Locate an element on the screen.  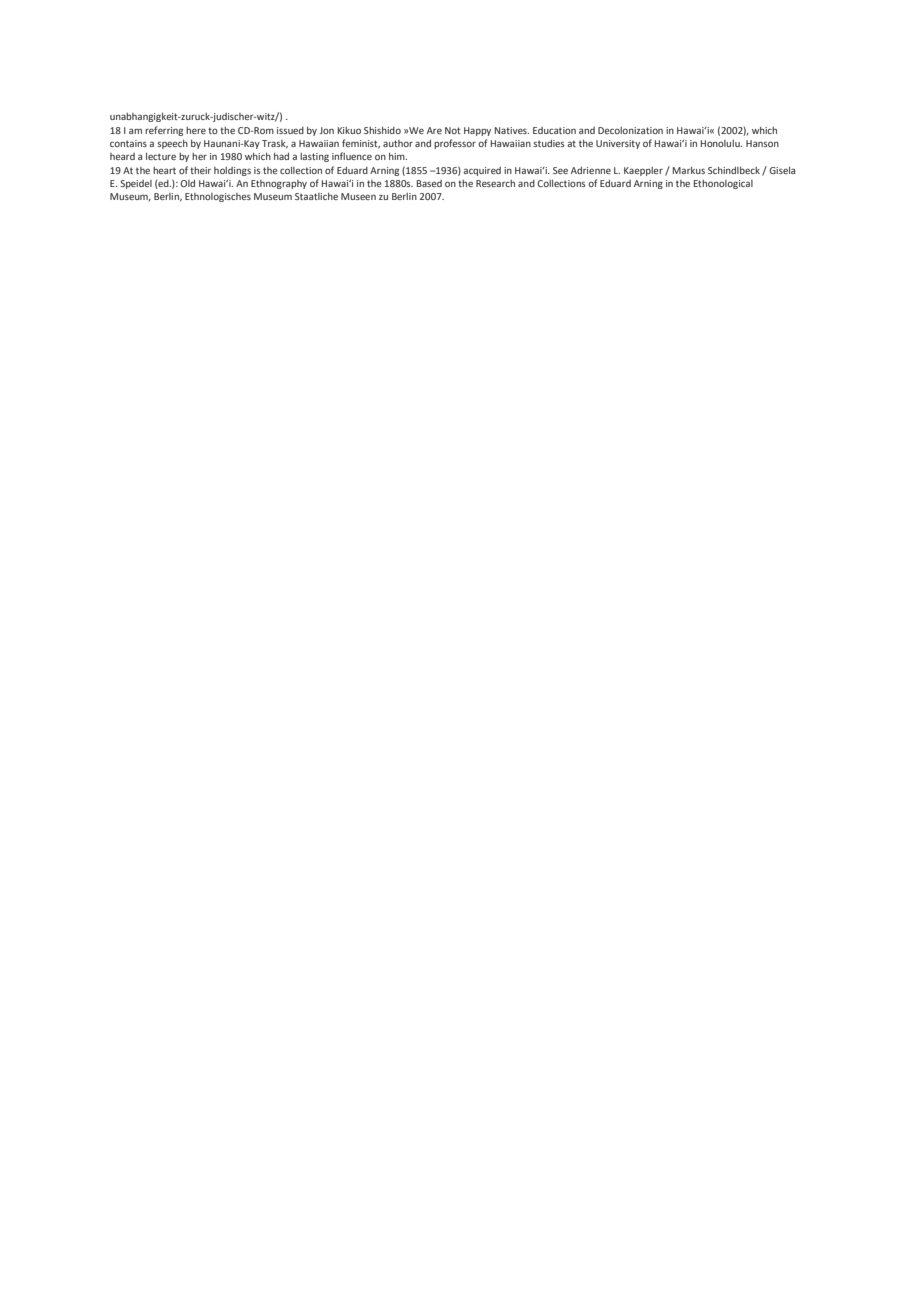
Markus is located at coordinates (689, 170).
